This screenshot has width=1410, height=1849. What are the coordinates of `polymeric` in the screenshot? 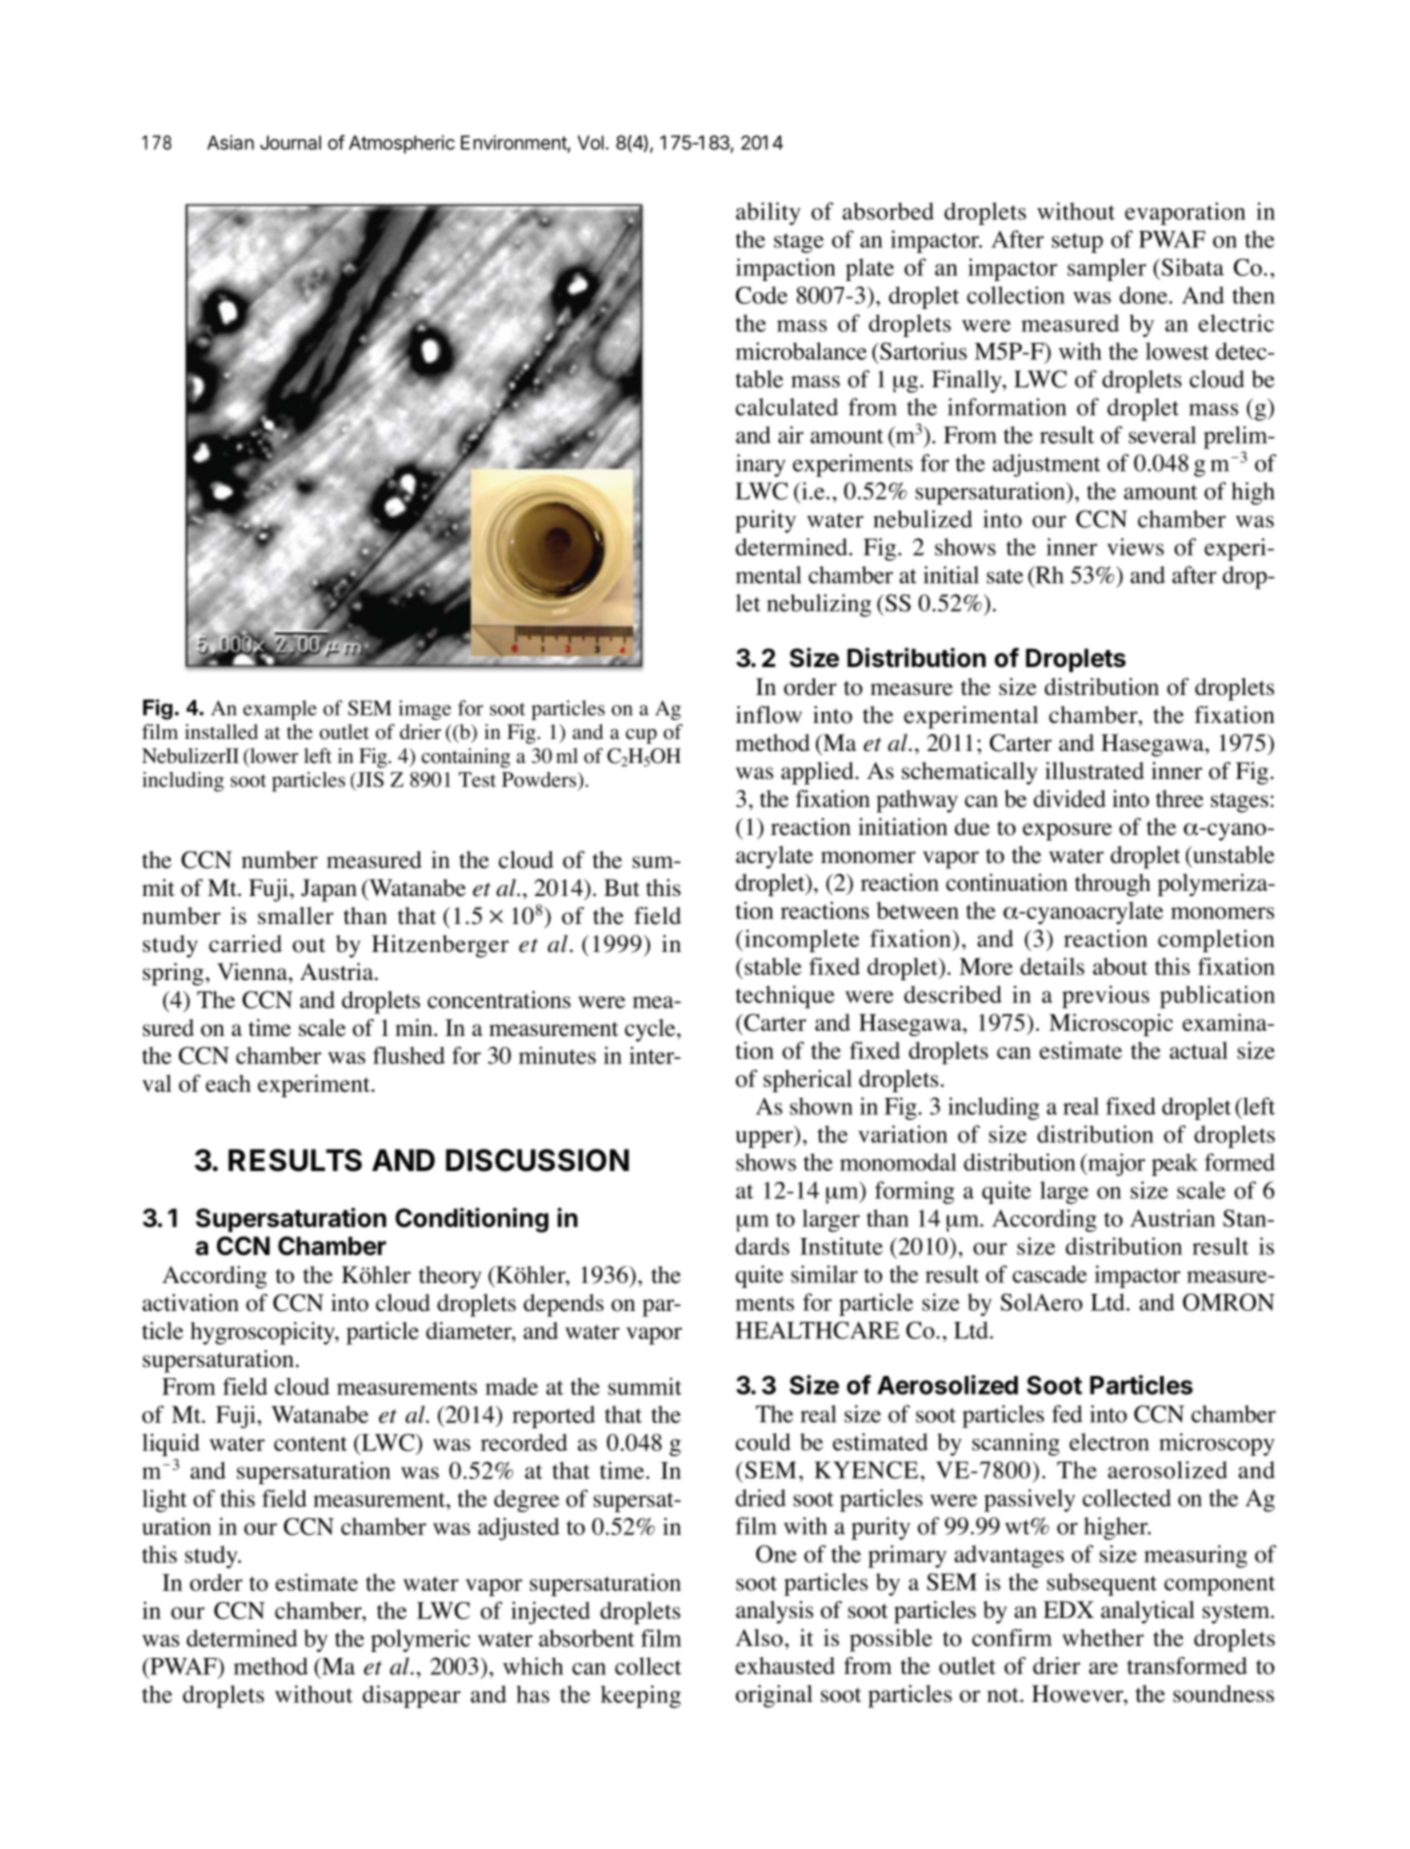 It's located at (420, 1640).
